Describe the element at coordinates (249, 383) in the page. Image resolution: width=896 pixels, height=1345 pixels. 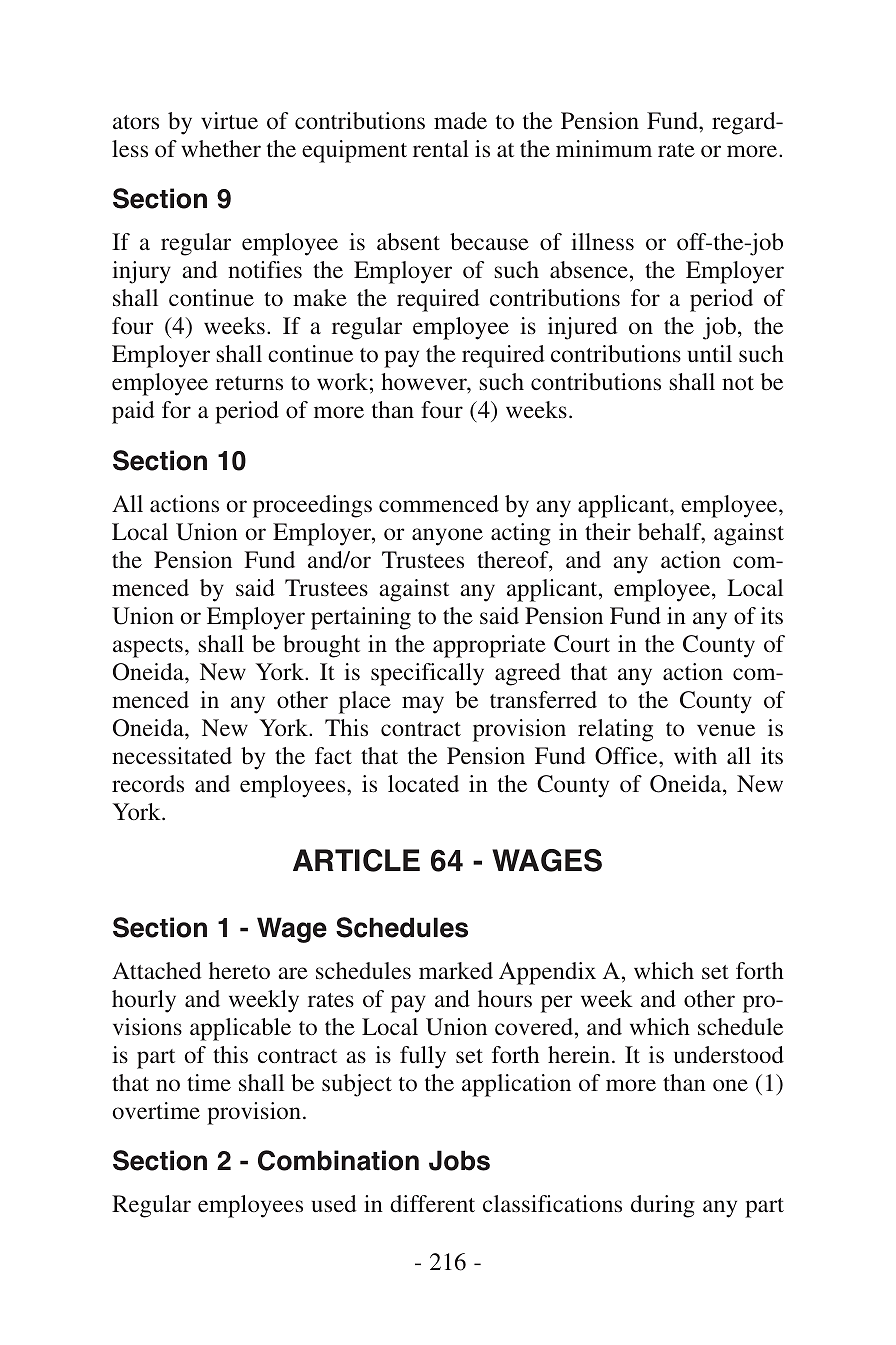
I see `returns` at that location.
